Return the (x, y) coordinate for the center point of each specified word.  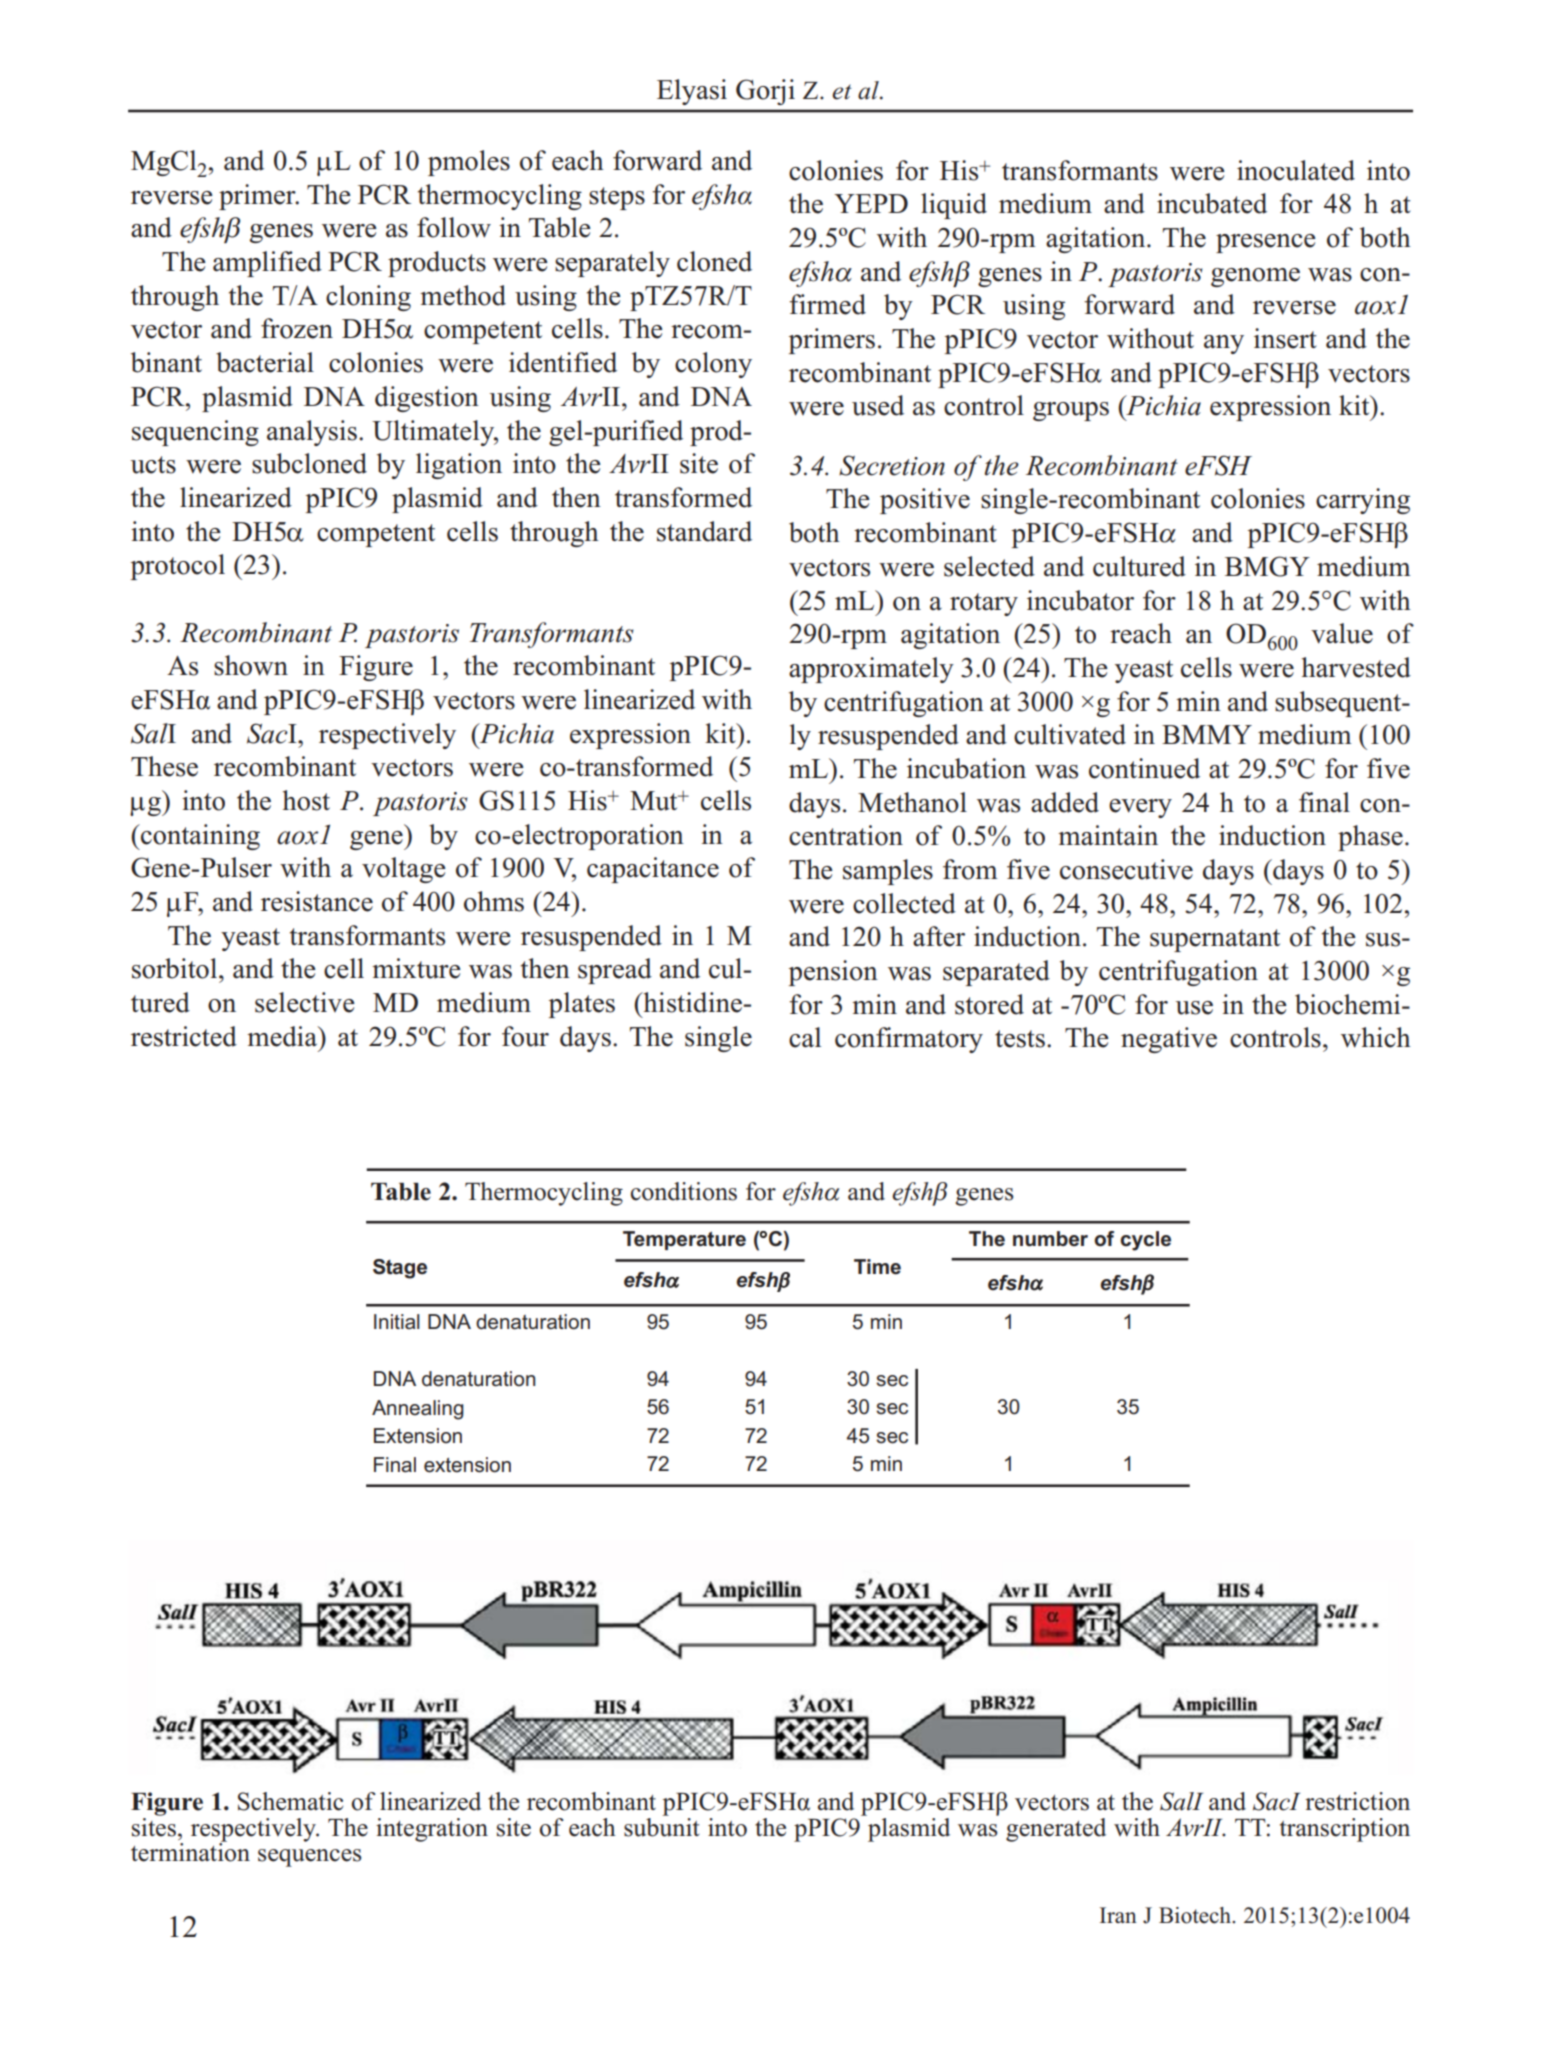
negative (1169, 1040)
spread (615, 971)
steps (617, 198)
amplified (267, 264)
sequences (310, 1858)
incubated (1212, 203)
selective (305, 1002)
